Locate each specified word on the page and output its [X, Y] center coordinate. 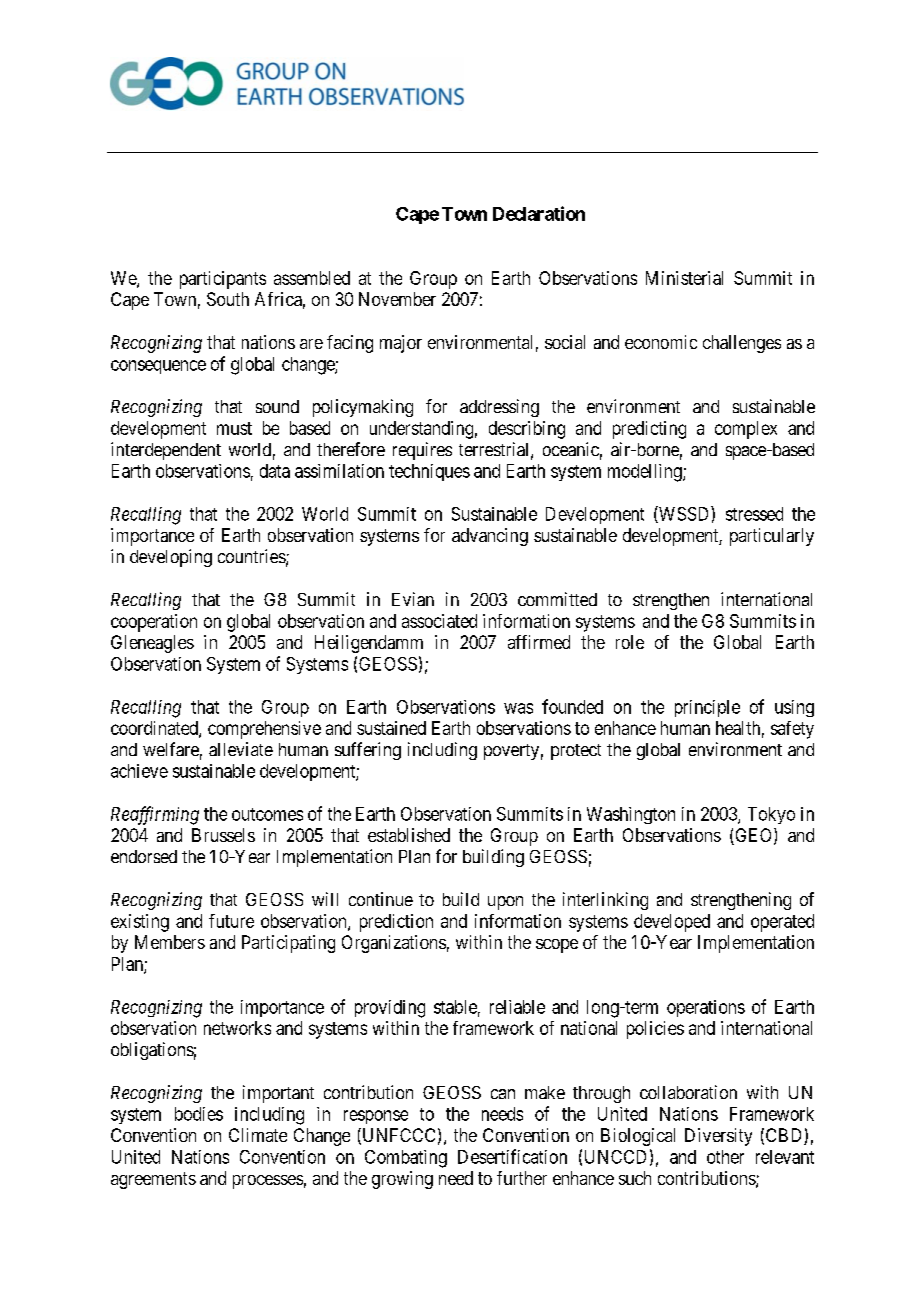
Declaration [539, 213]
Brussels [223, 835]
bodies [199, 1114]
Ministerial [684, 278]
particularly [772, 537]
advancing [490, 537]
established [409, 835]
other [725, 1157]
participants [223, 280]
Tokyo [771, 815]
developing [171, 558]
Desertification [512, 1156]
